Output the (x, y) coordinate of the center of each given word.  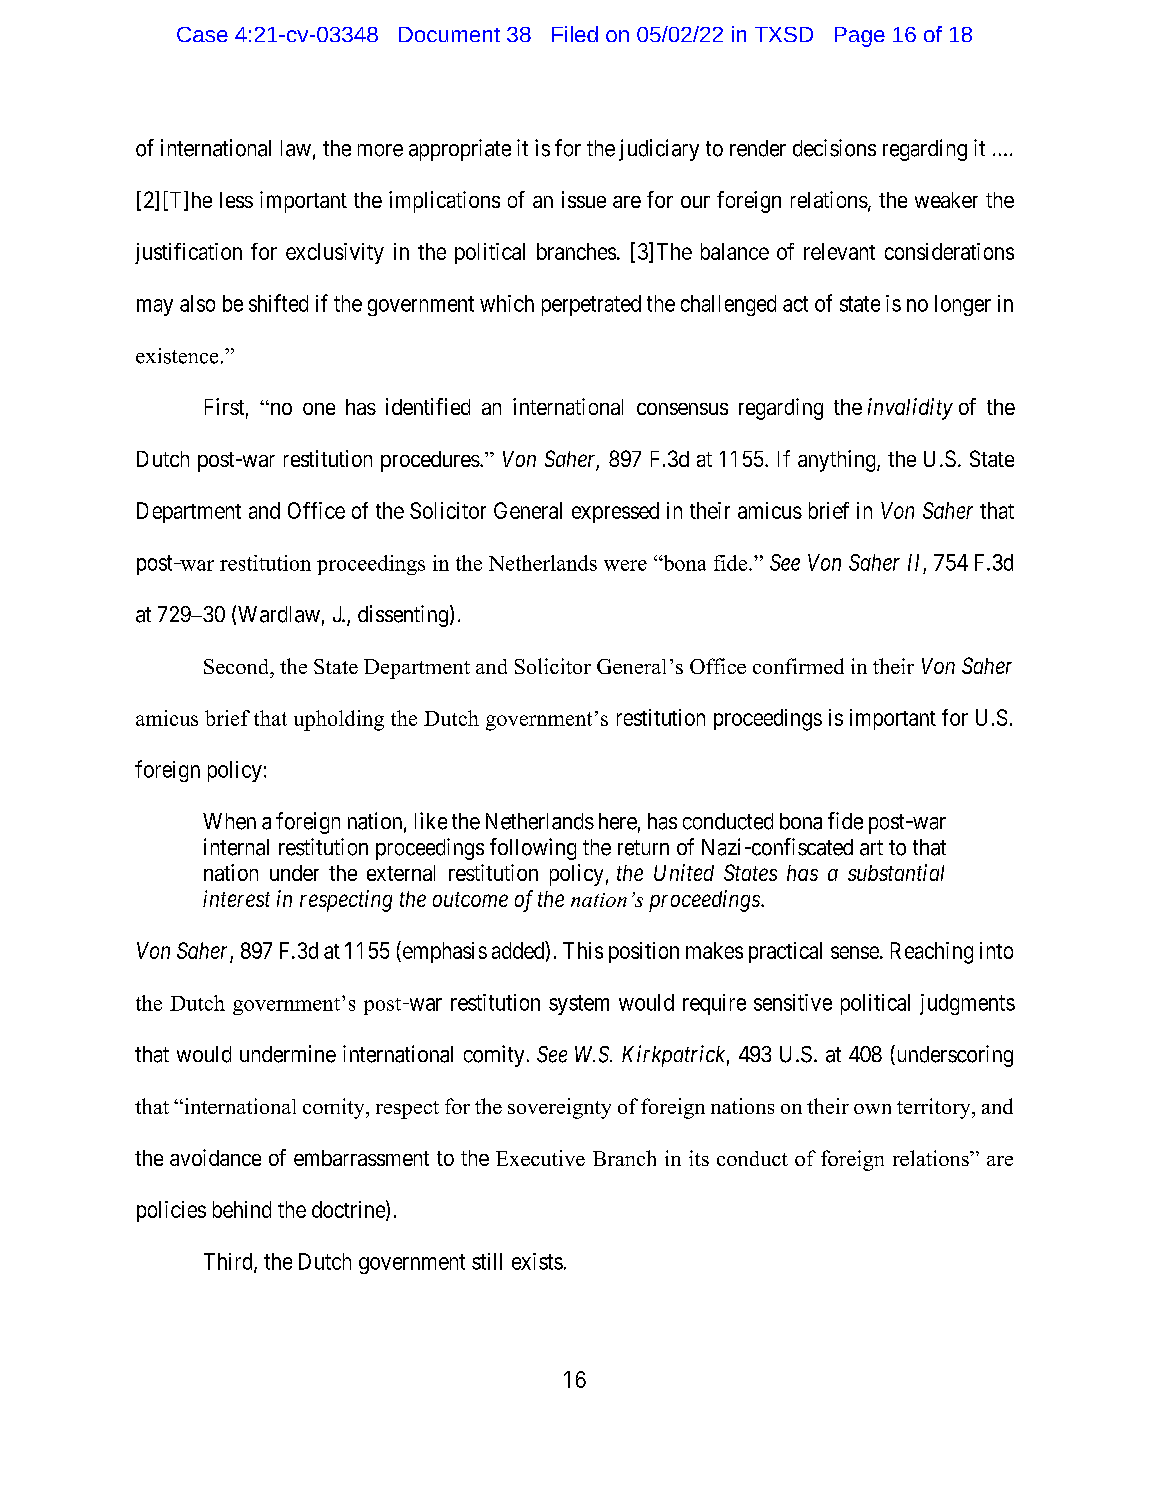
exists (537, 1261)
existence (177, 356)
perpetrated (591, 305)
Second (238, 666)
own (872, 1109)
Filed (575, 34)
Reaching (932, 953)
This (583, 950)
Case (202, 34)
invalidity (910, 409)
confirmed (798, 666)
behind (242, 1209)
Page (860, 37)
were (625, 565)
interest (236, 898)
